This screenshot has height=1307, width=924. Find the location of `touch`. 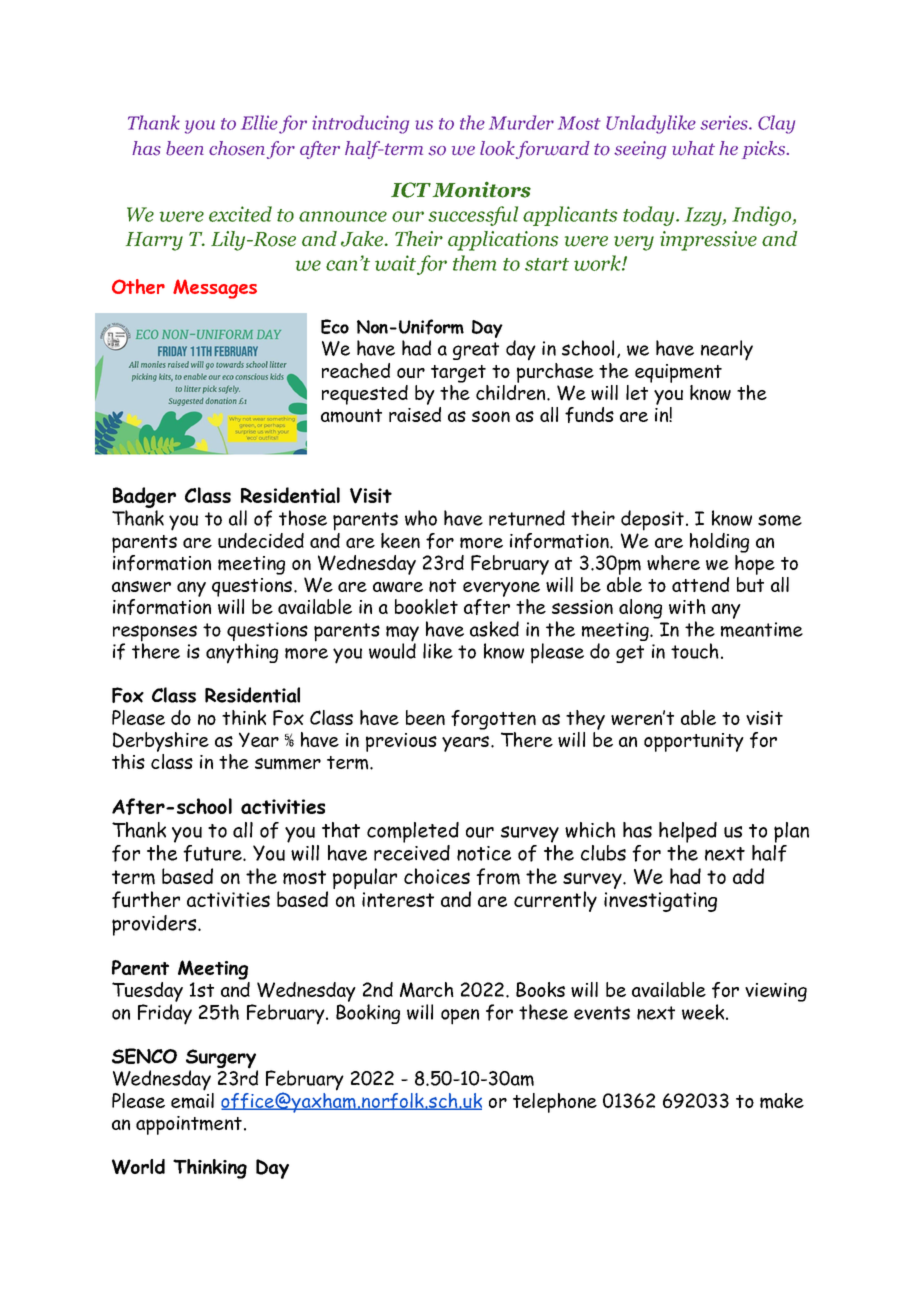

touch is located at coordinates (695, 651).
